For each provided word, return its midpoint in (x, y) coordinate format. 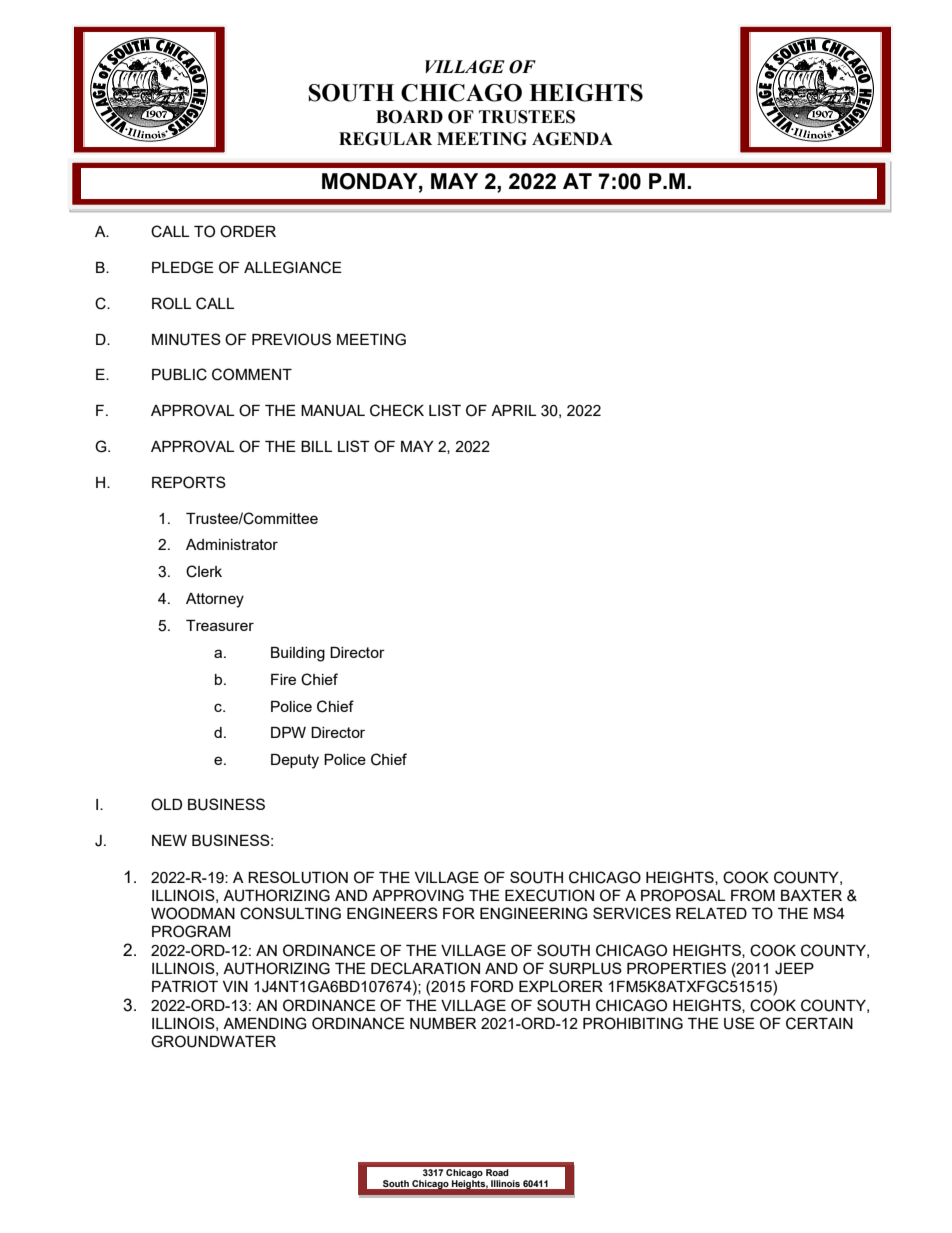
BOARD (409, 117)
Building (298, 654)
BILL (316, 446)
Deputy (295, 761)
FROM (753, 895)
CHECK (397, 410)
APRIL (513, 410)
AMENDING (265, 1023)
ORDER (248, 231)
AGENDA (572, 139)
